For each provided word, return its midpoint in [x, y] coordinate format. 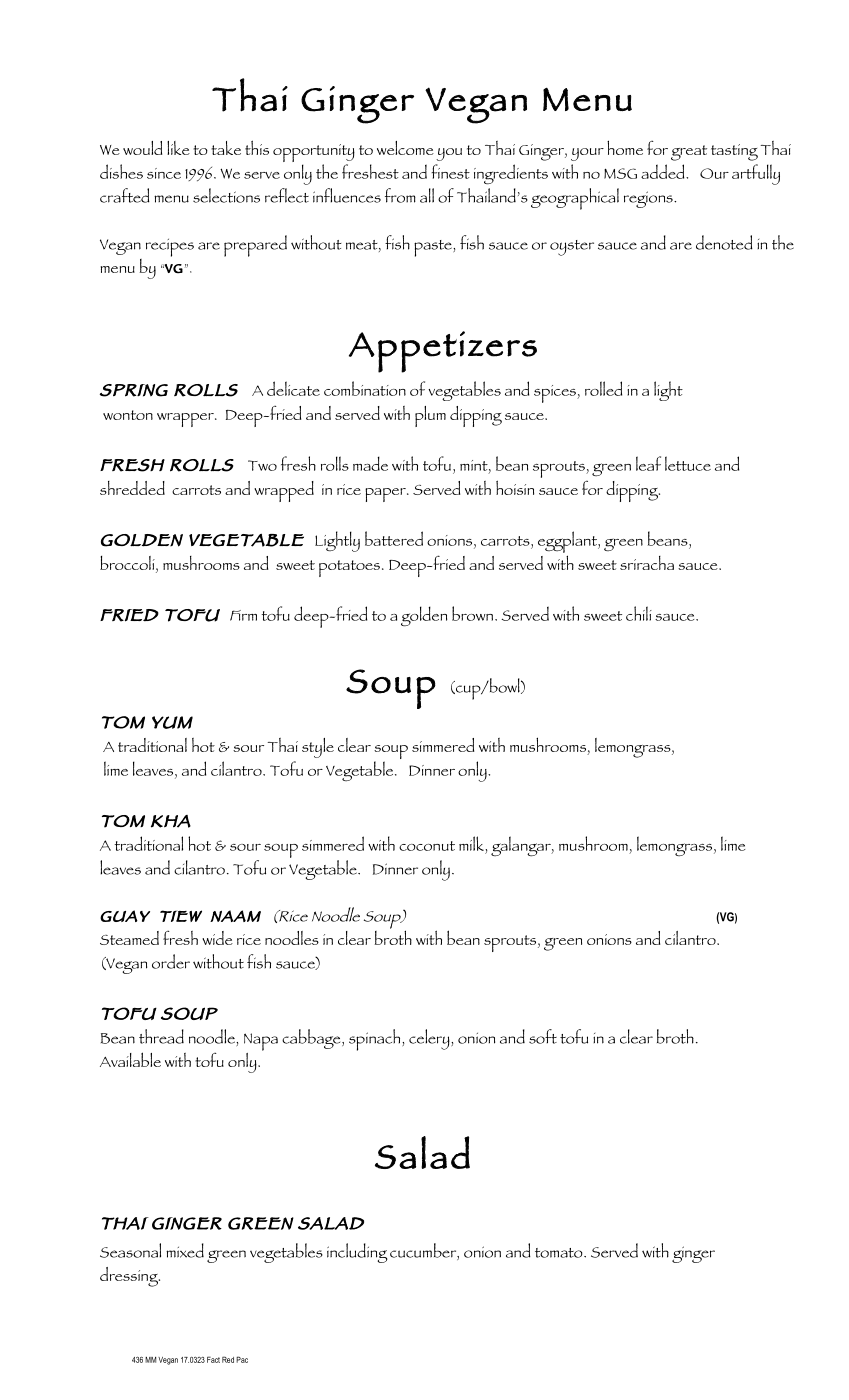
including [357, 1253]
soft [543, 1036]
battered [394, 538]
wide [217, 938]
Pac [242, 1359]
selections [226, 195]
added [664, 171]
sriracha [647, 563]
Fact [213, 1359]
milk [472, 843]
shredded [132, 488]
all [427, 195]
